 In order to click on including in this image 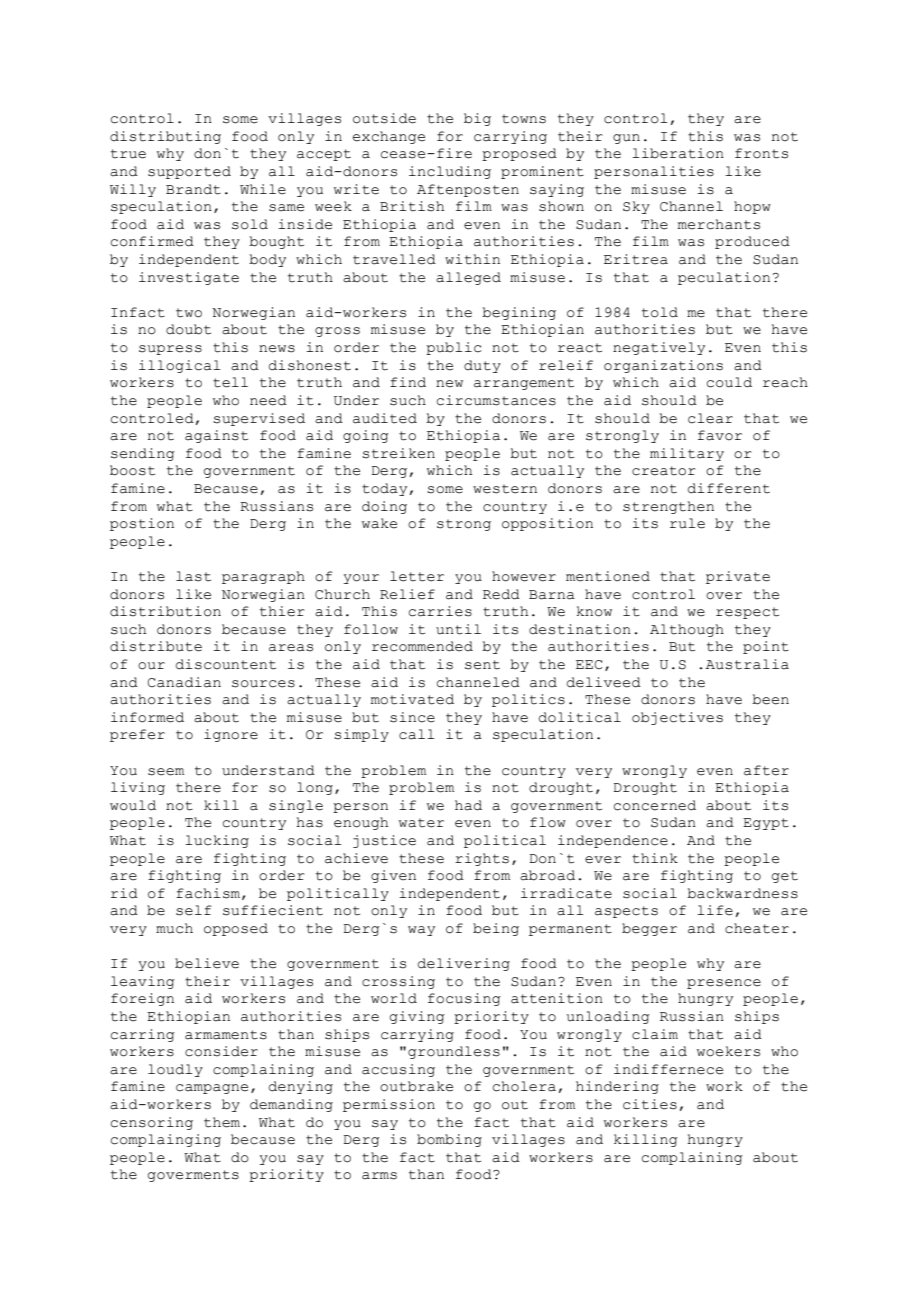, I will do `click(450, 172)`.
